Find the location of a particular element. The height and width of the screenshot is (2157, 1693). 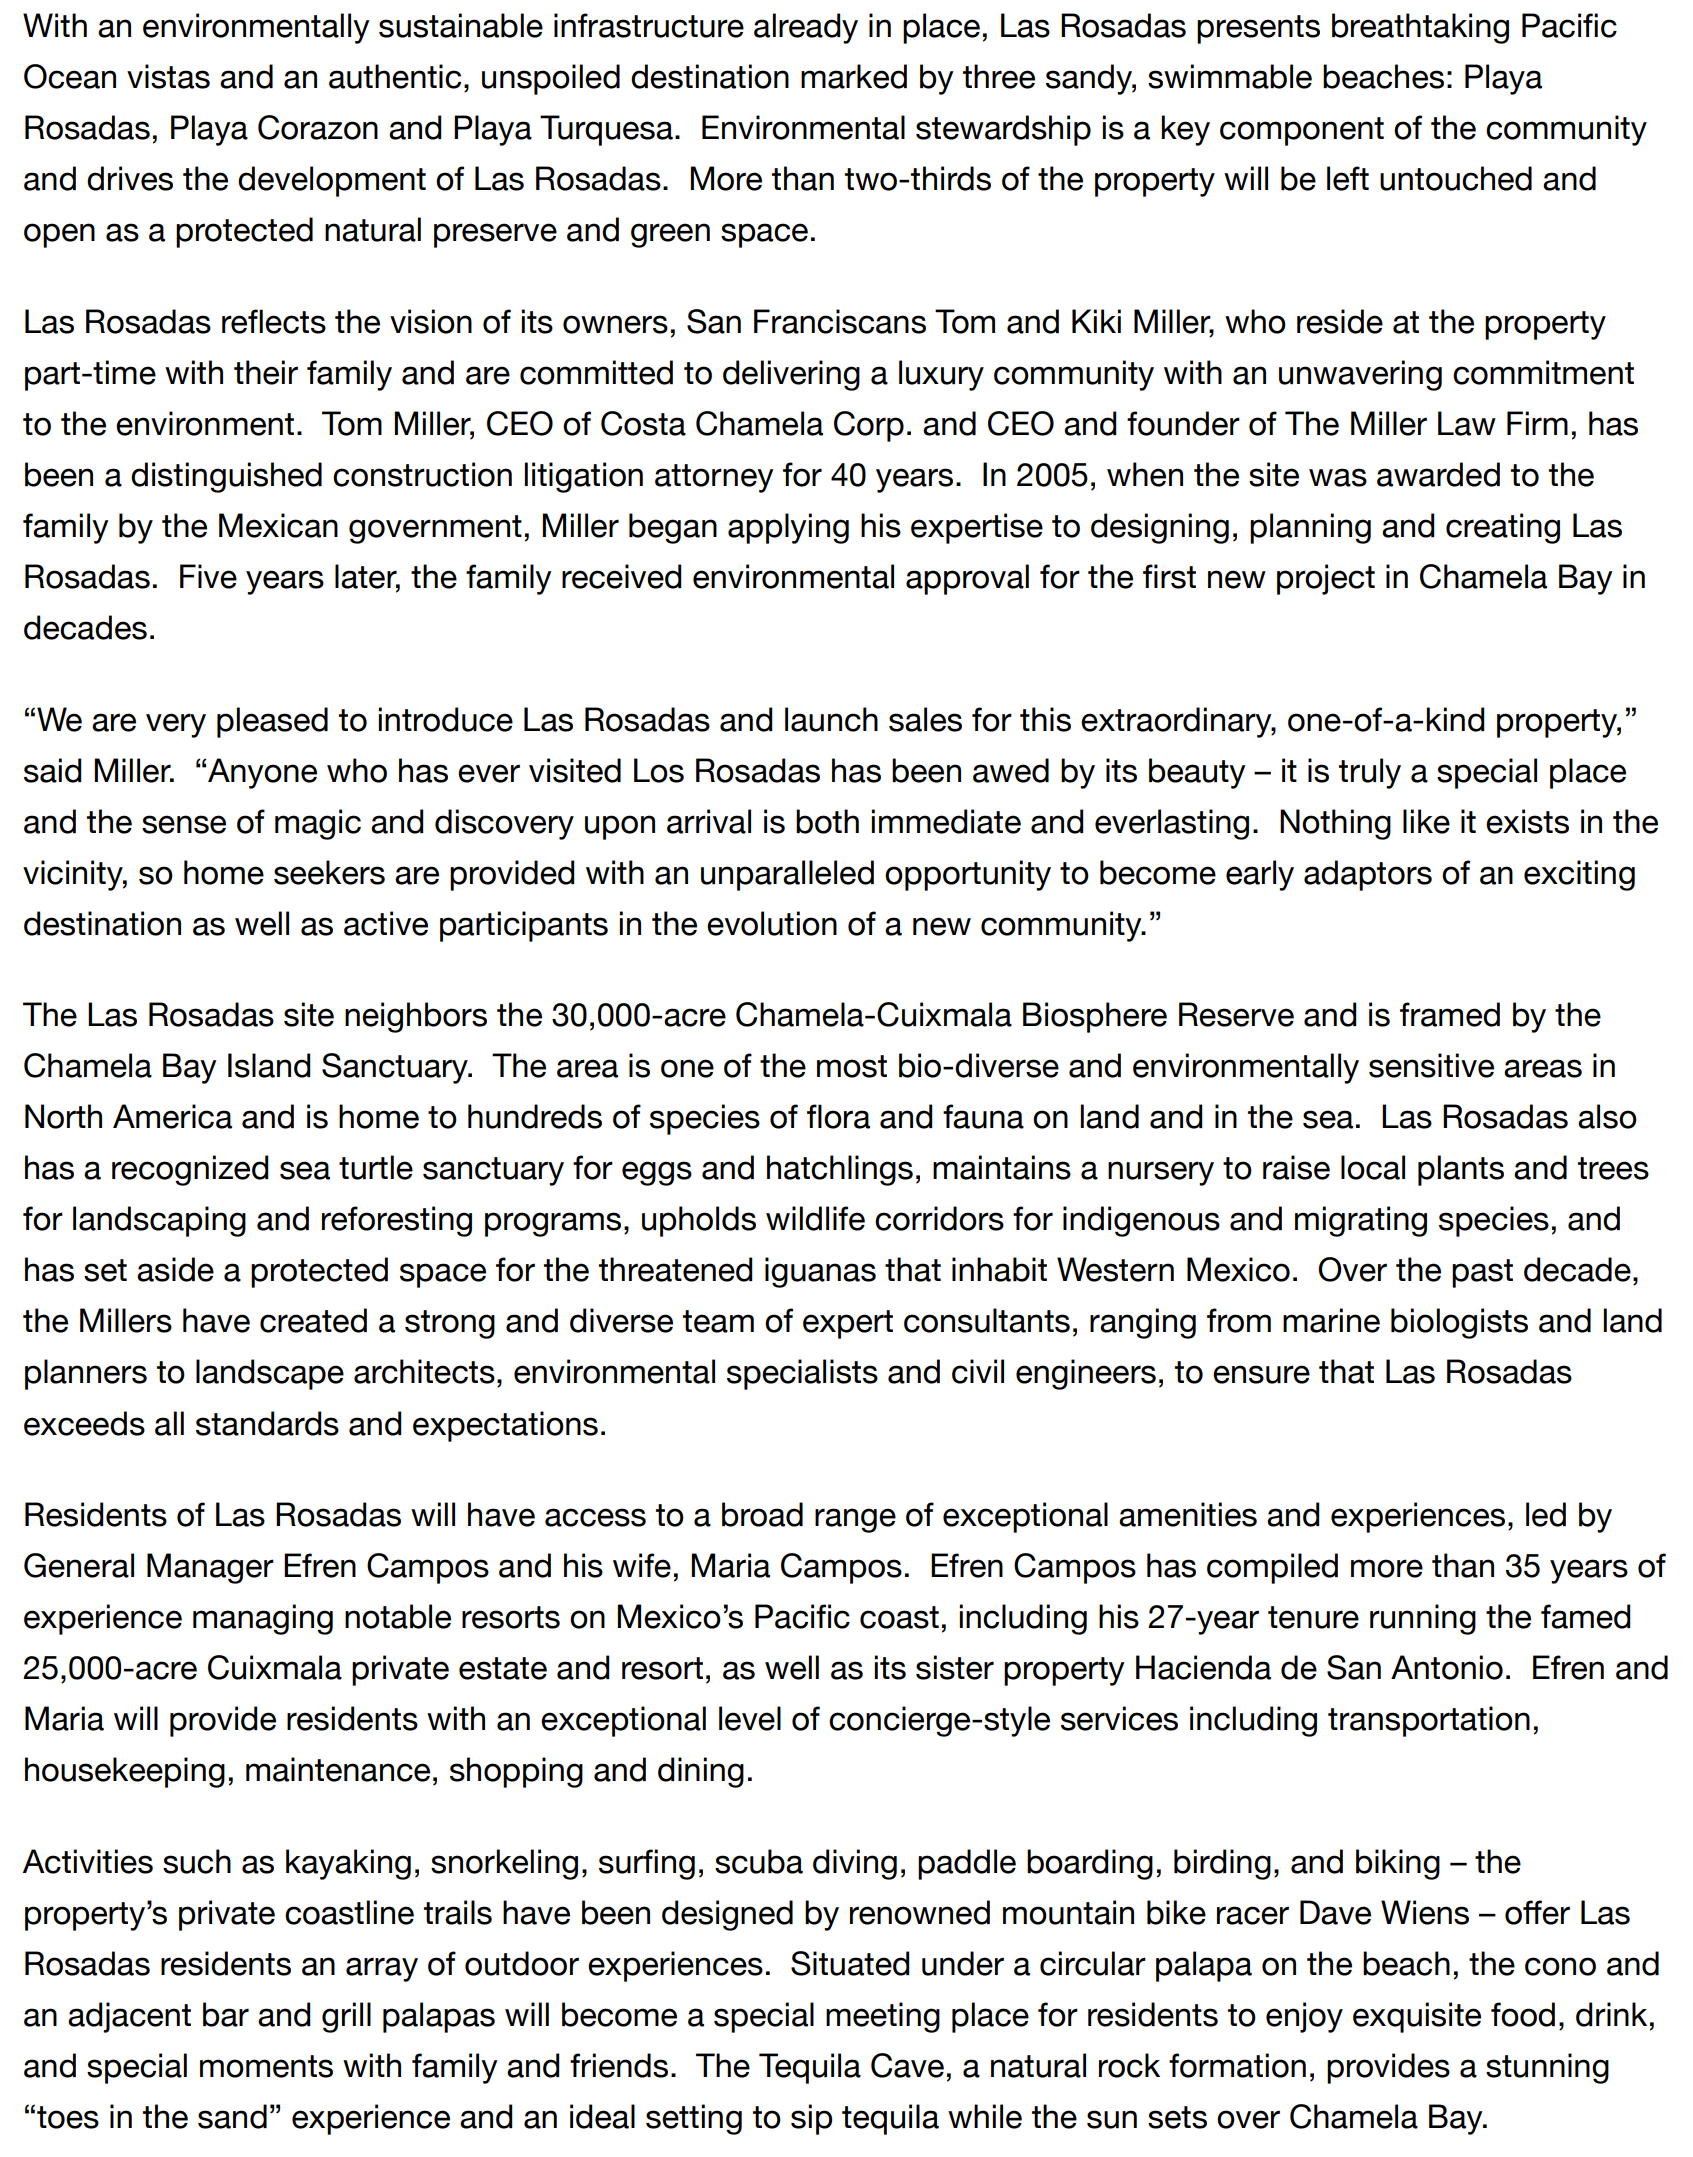

Five is located at coordinates (208, 576).
